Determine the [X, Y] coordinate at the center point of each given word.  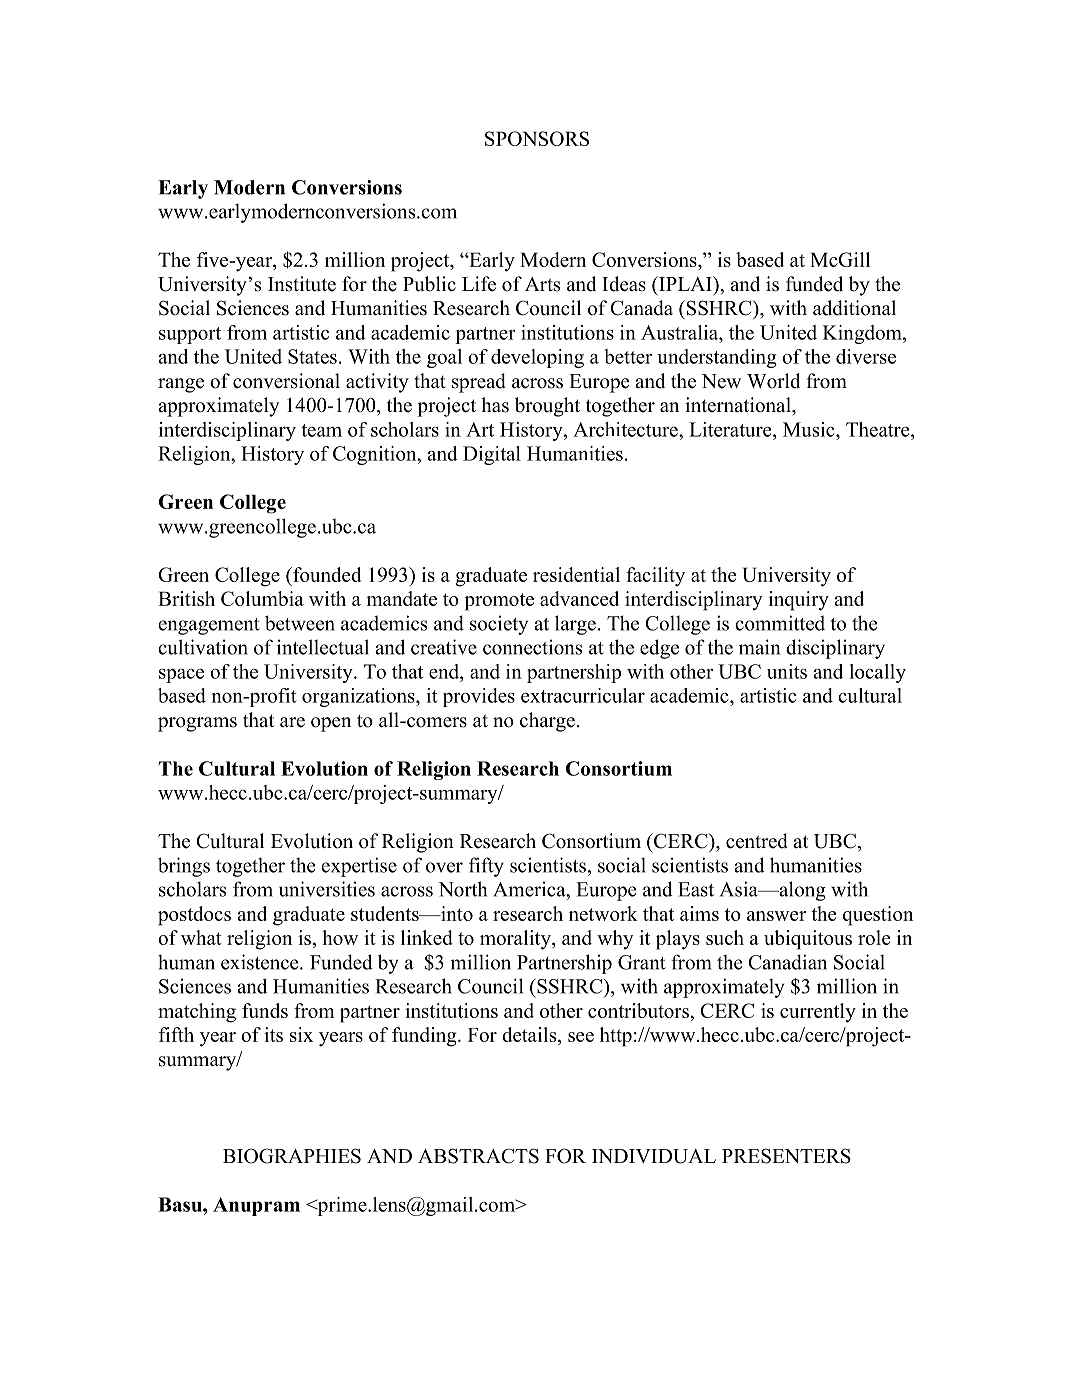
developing [537, 358]
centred [757, 841]
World [773, 381]
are [292, 722]
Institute [302, 284]
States [312, 356]
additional [854, 308]
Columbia [262, 598]
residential [576, 574]
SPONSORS [537, 138]
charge [547, 722]
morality [516, 940]
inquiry [799, 601]
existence [261, 962]
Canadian [787, 962]
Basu [181, 1204]
